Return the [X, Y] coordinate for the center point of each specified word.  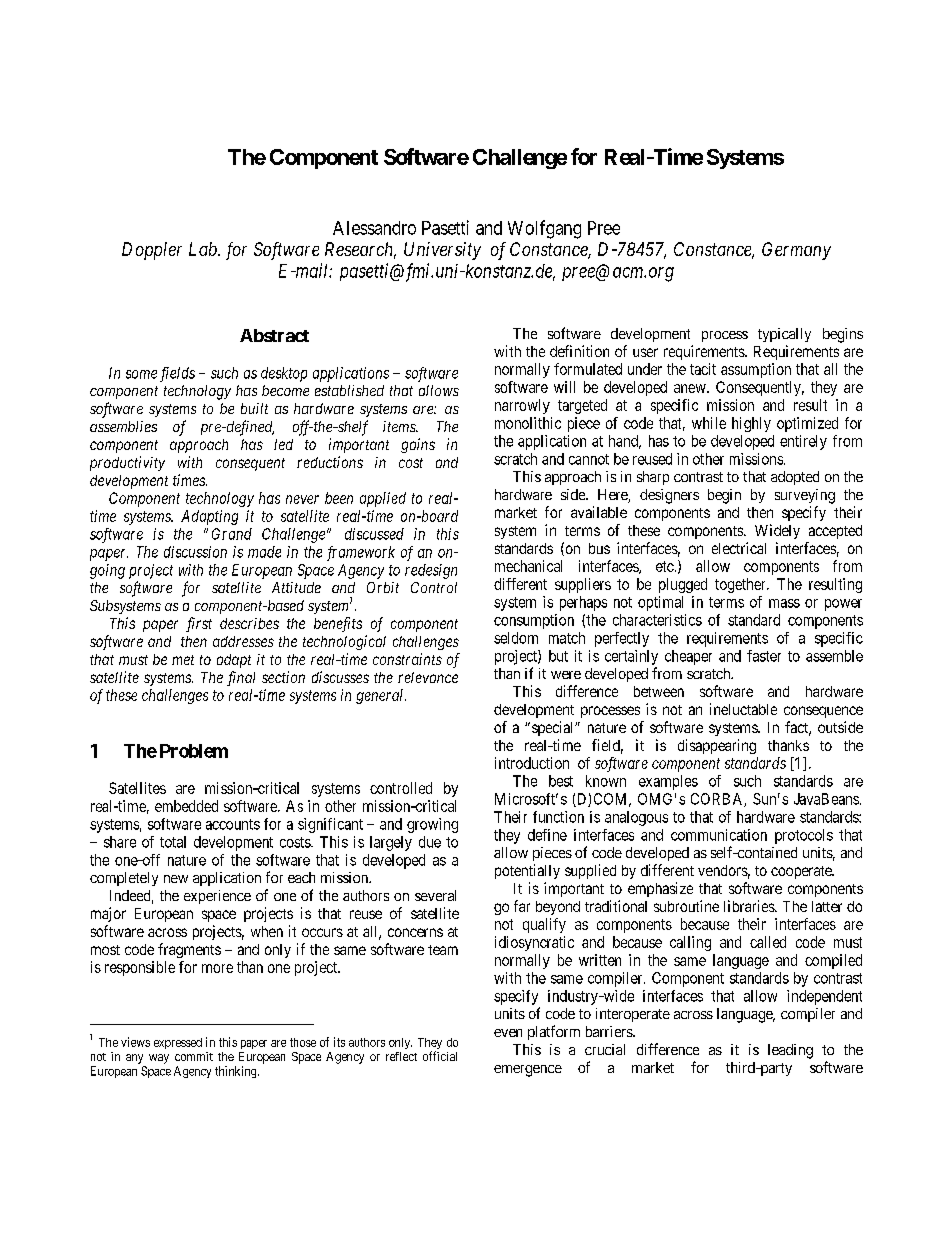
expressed [178, 1043]
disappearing [717, 746]
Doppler [152, 251]
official [440, 1056]
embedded [186, 806]
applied [383, 499]
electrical [739, 548]
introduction [532, 763]
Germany [796, 251]
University [442, 251]
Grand [232, 534]
